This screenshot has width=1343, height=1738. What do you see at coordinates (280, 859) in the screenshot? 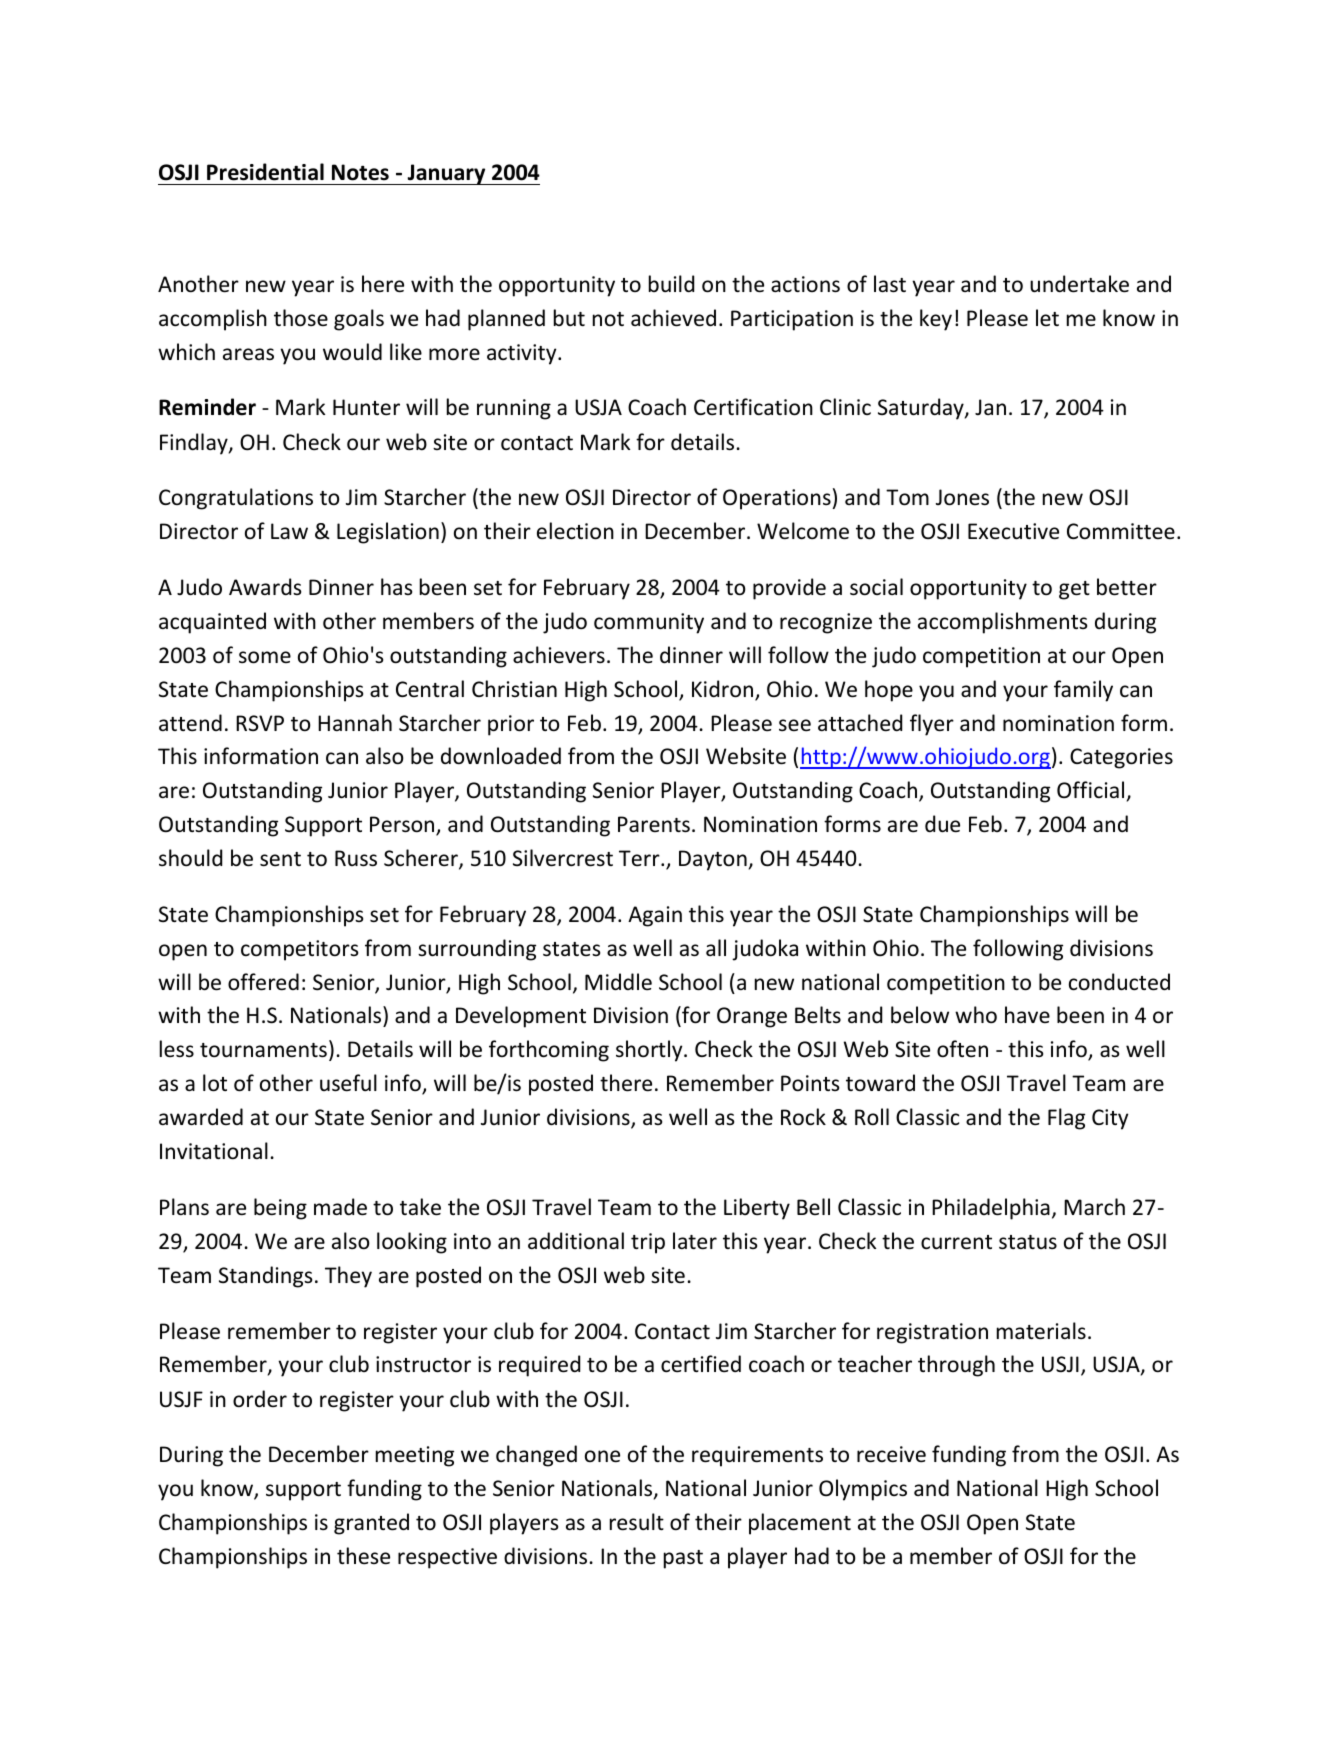
I see `sent` at bounding box center [280, 859].
